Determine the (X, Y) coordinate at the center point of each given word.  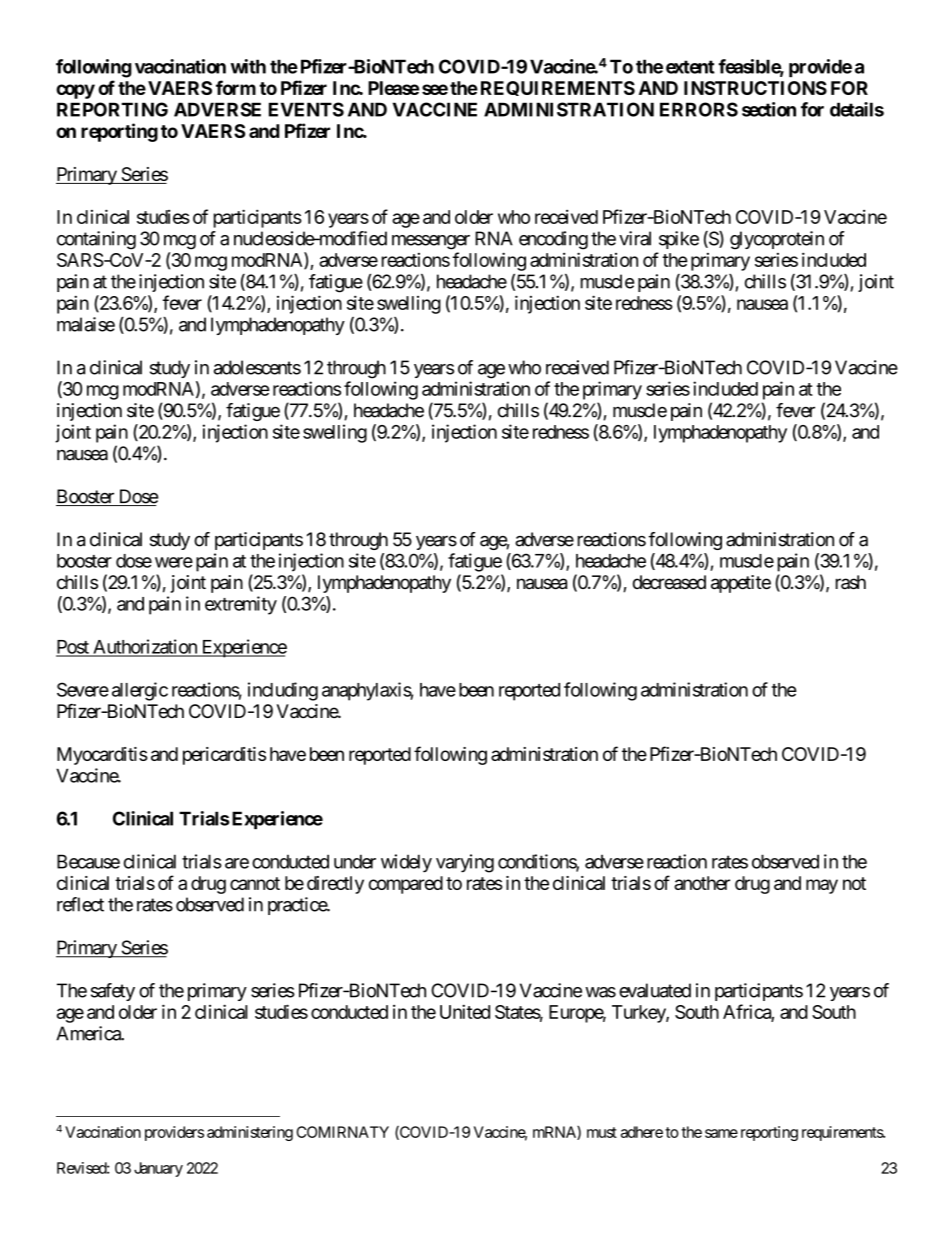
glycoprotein (777, 240)
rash (851, 582)
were (174, 562)
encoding (553, 240)
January (158, 1169)
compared (406, 885)
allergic (140, 691)
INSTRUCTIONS (755, 88)
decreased (669, 582)
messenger (431, 242)
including (283, 691)
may (822, 886)
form (236, 87)
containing (96, 240)
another (702, 883)
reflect (80, 904)
